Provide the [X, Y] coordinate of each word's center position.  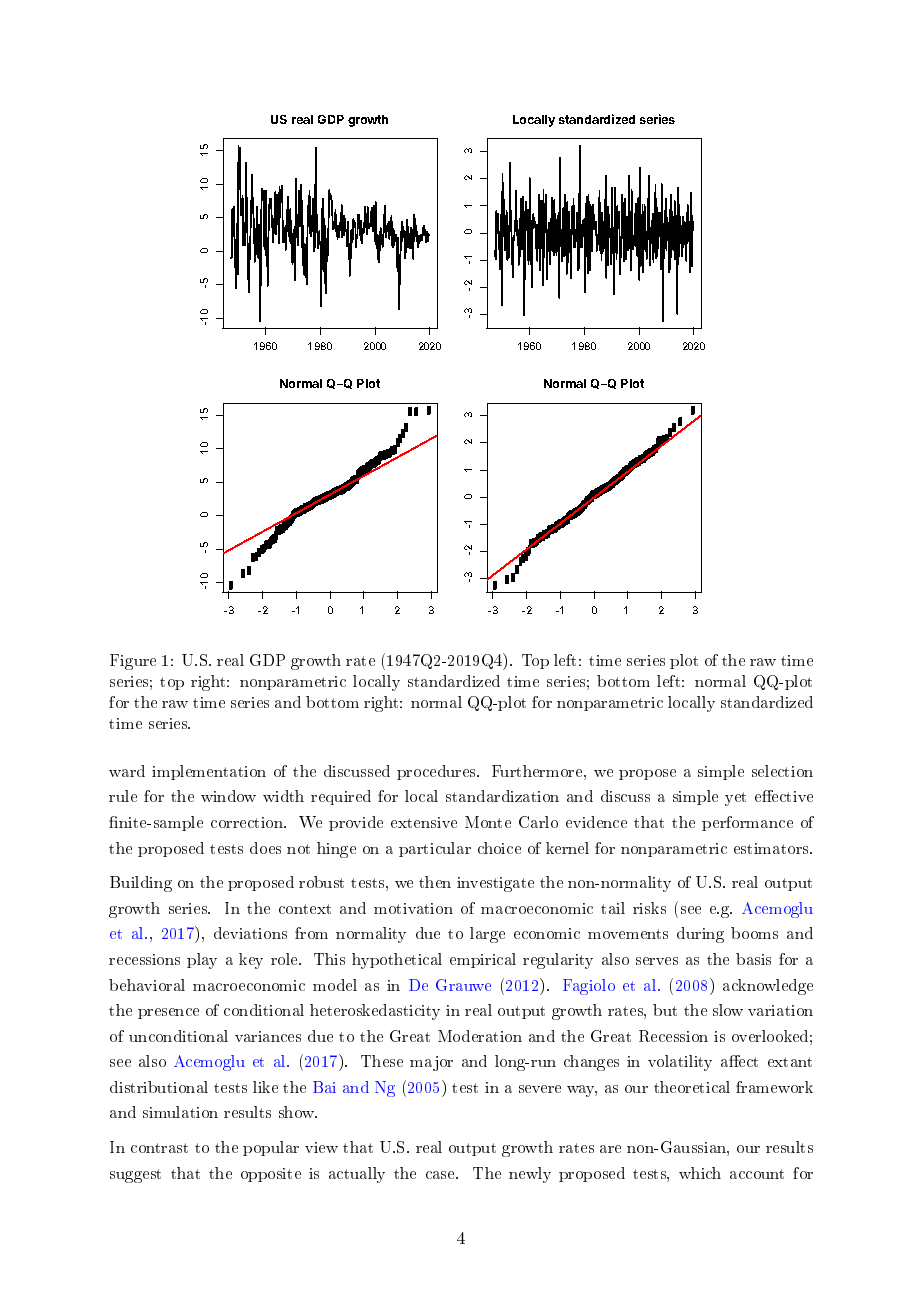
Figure [133, 662]
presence [168, 1013]
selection [782, 771]
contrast [159, 1148]
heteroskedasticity [375, 1012]
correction [248, 822]
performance [747, 823]
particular [435, 849]
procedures [437, 772]
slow [728, 1010]
